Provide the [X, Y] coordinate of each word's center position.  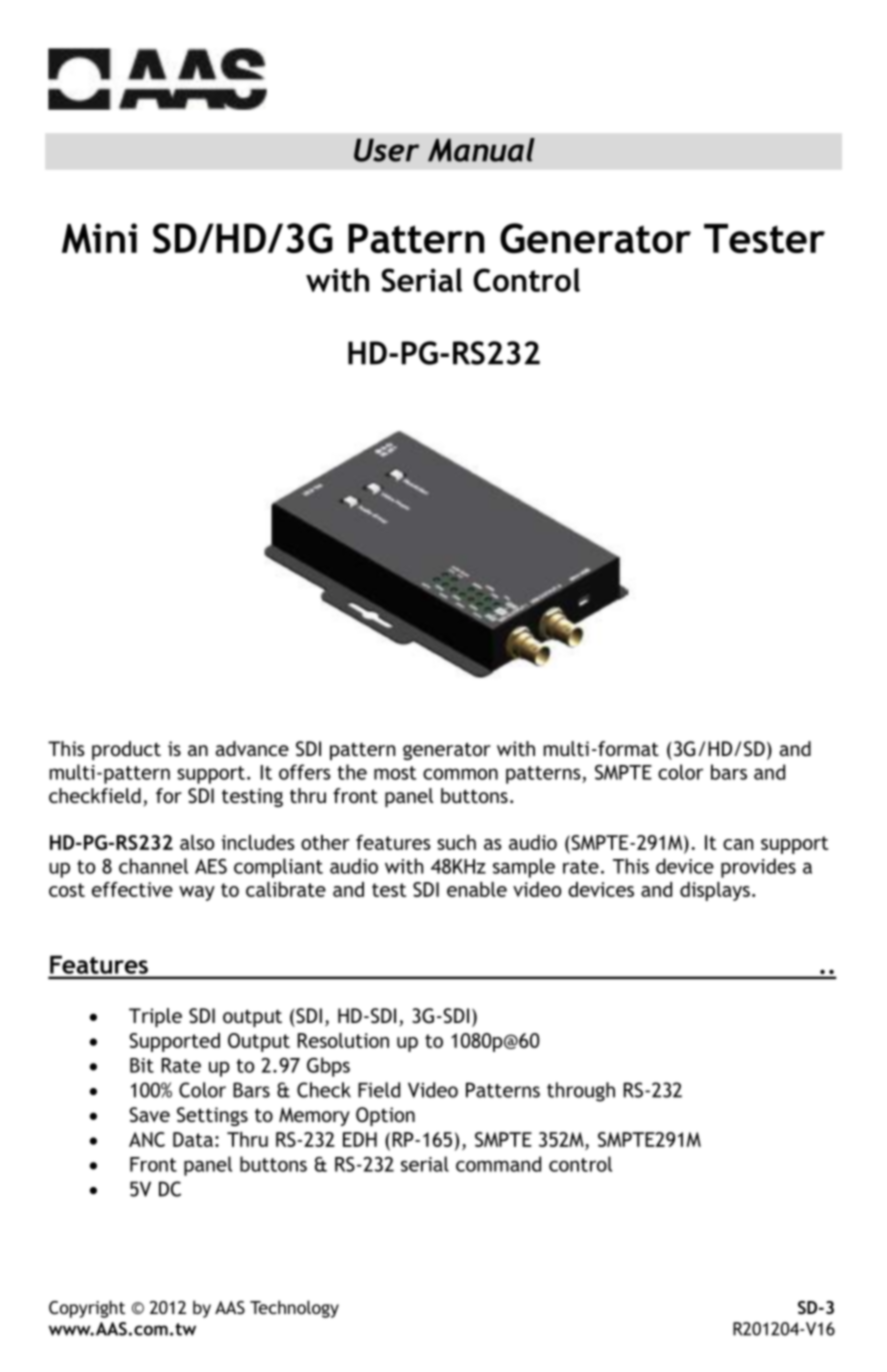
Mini [99, 238]
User [386, 150]
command [498, 1164]
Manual [481, 150]
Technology [294, 1309]
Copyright [87, 1309]
